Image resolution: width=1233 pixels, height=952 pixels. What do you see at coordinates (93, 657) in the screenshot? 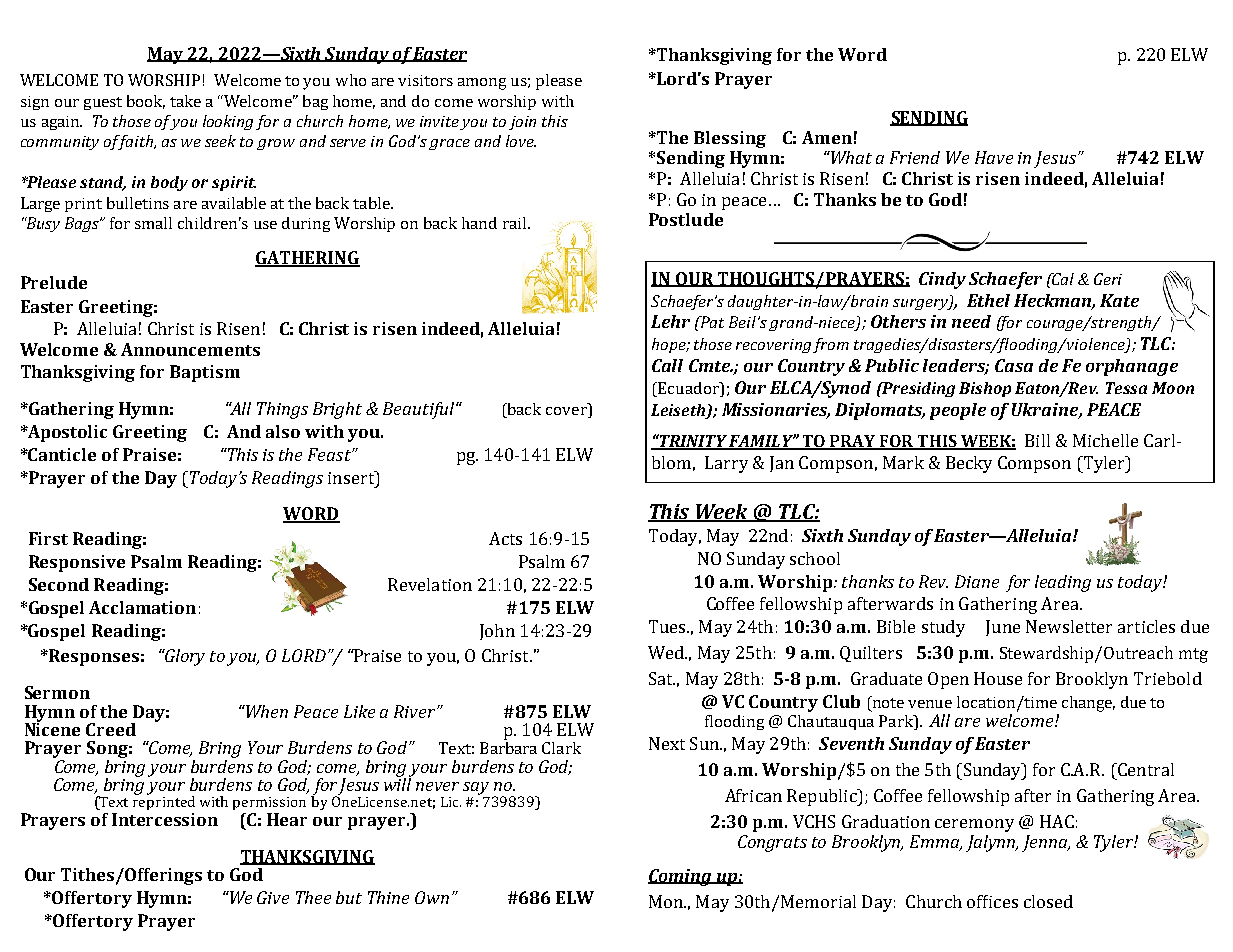
I see `Responses` at bounding box center [93, 657].
